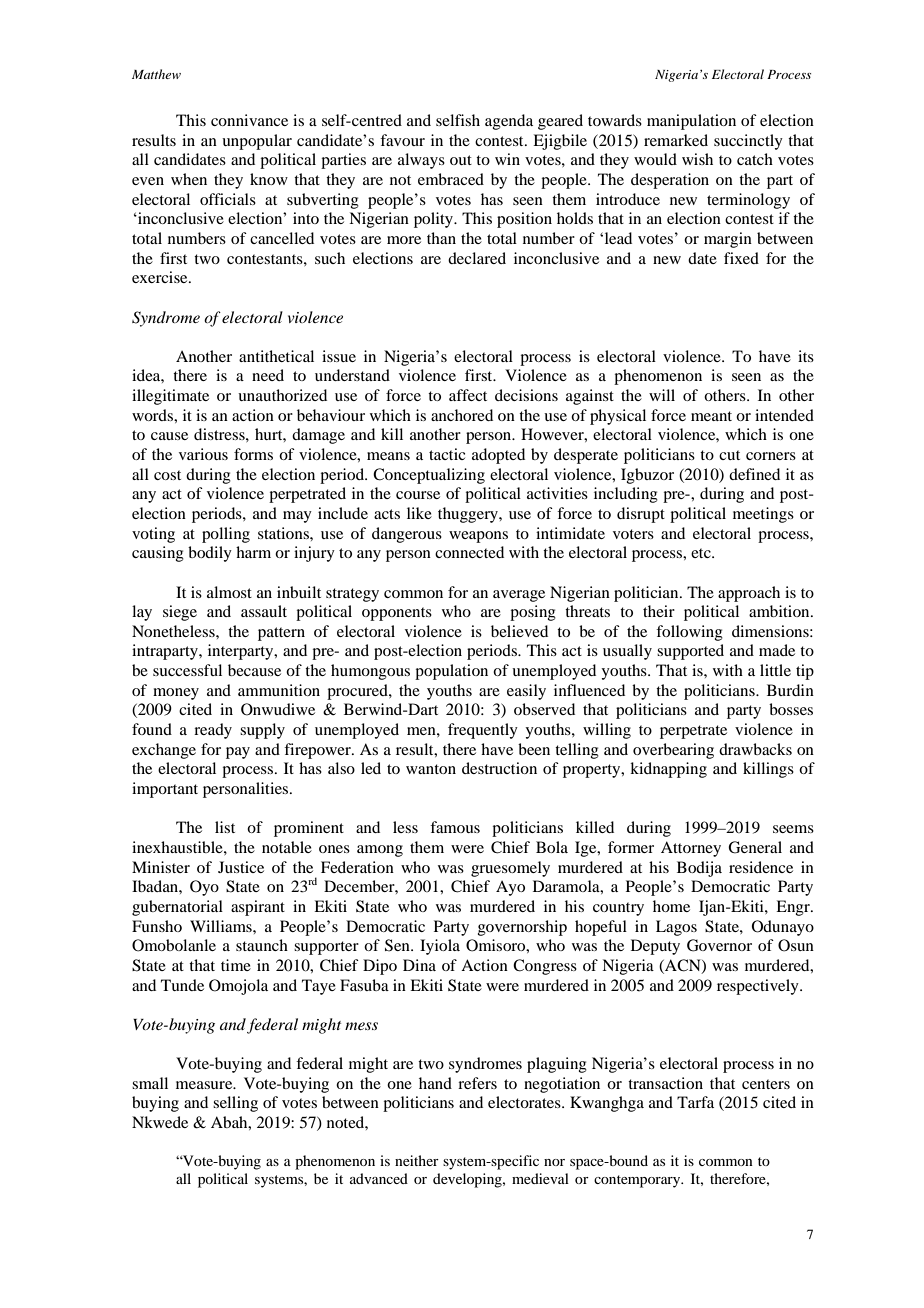 This image has height=1308, width=924. Describe the element at coordinates (519, 631) in the image. I see `believed` at that location.
